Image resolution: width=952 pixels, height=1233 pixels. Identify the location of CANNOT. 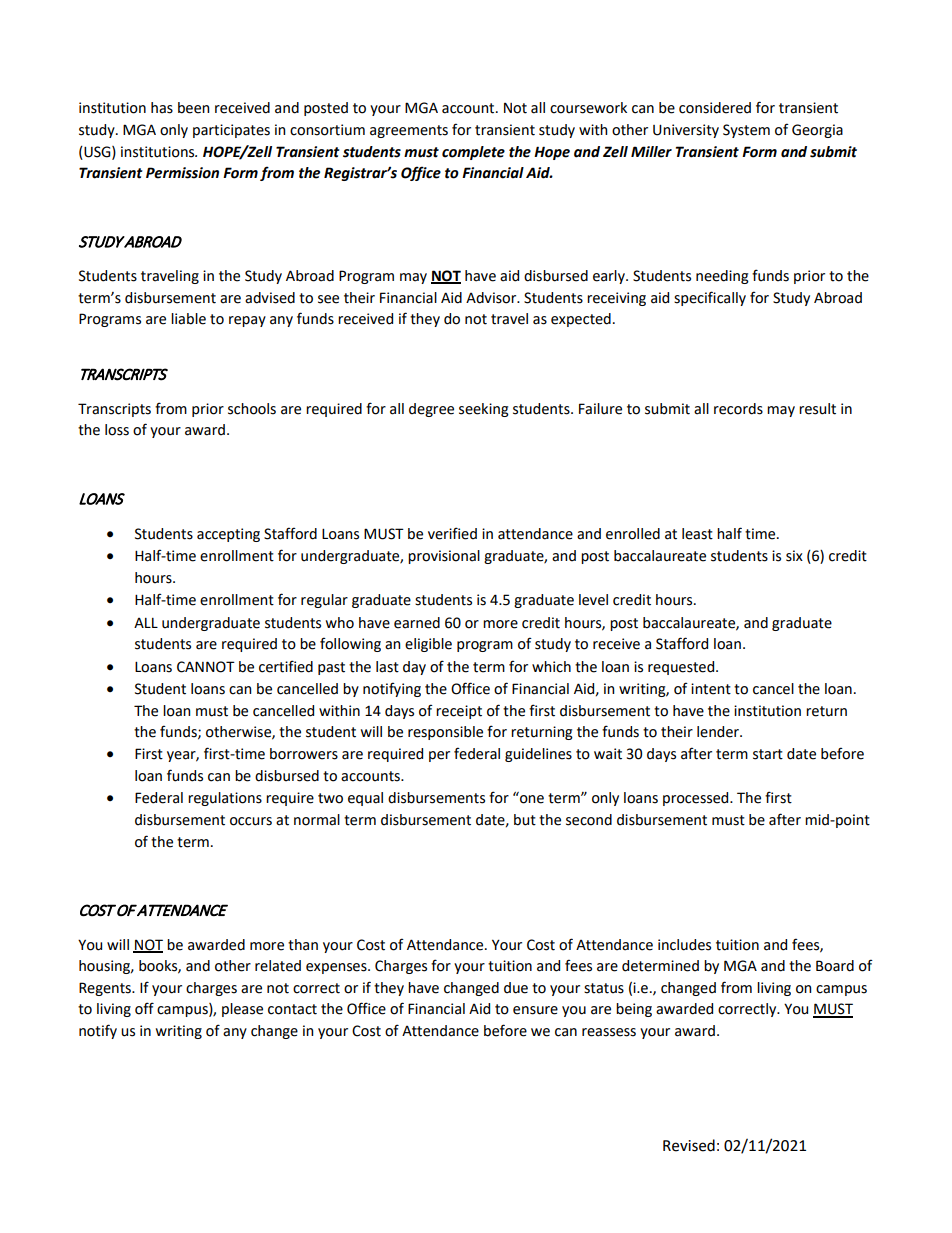
(206, 667).
